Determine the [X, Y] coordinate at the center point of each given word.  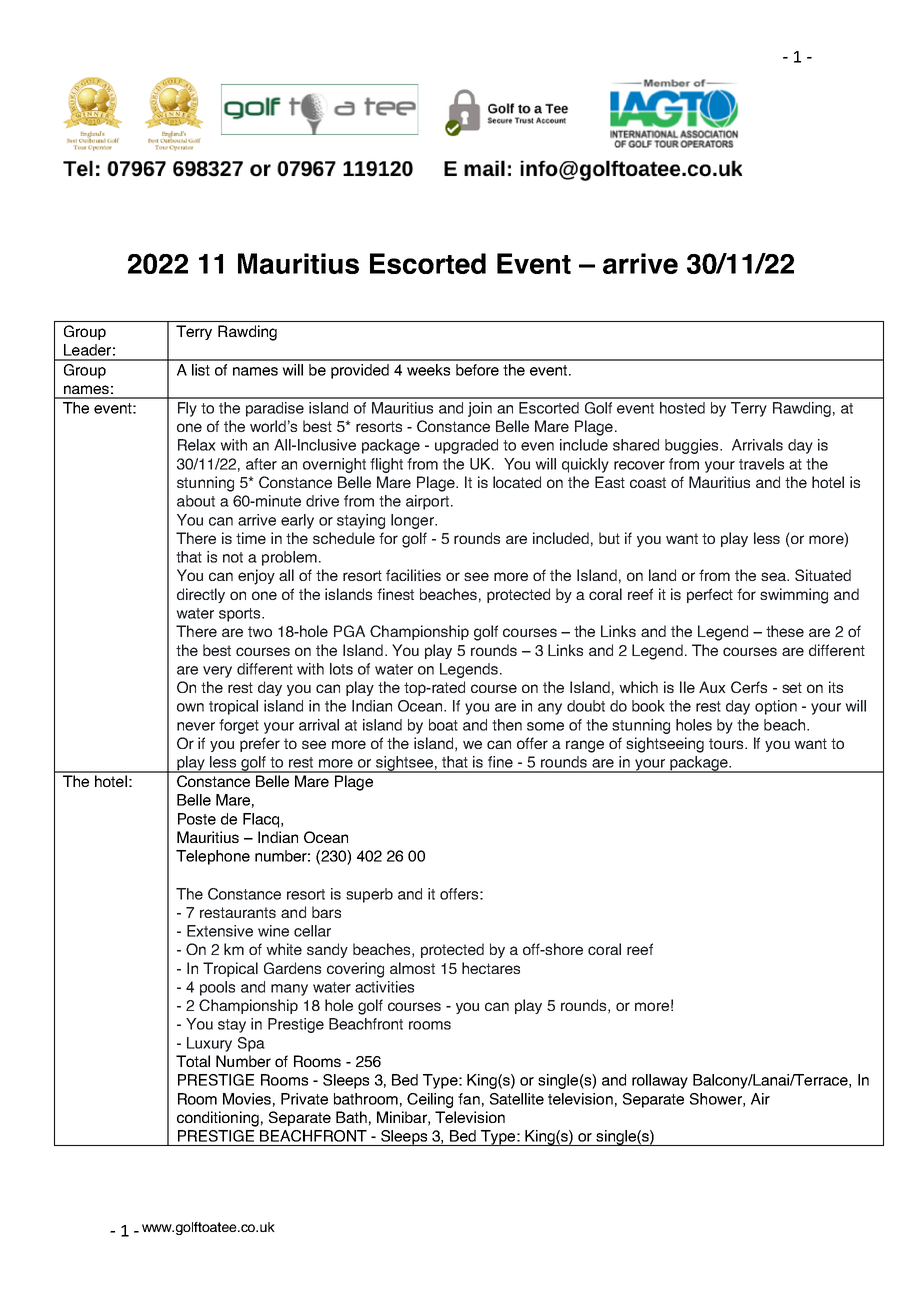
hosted [682, 408]
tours [727, 743]
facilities [413, 575]
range [585, 746]
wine [273, 931]
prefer [260, 744]
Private [304, 1099]
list [201, 370]
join [480, 409]
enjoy [256, 577]
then [507, 725]
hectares [491, 968]
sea [774, 576]
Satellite [517, 1099]
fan [469, 1099]
